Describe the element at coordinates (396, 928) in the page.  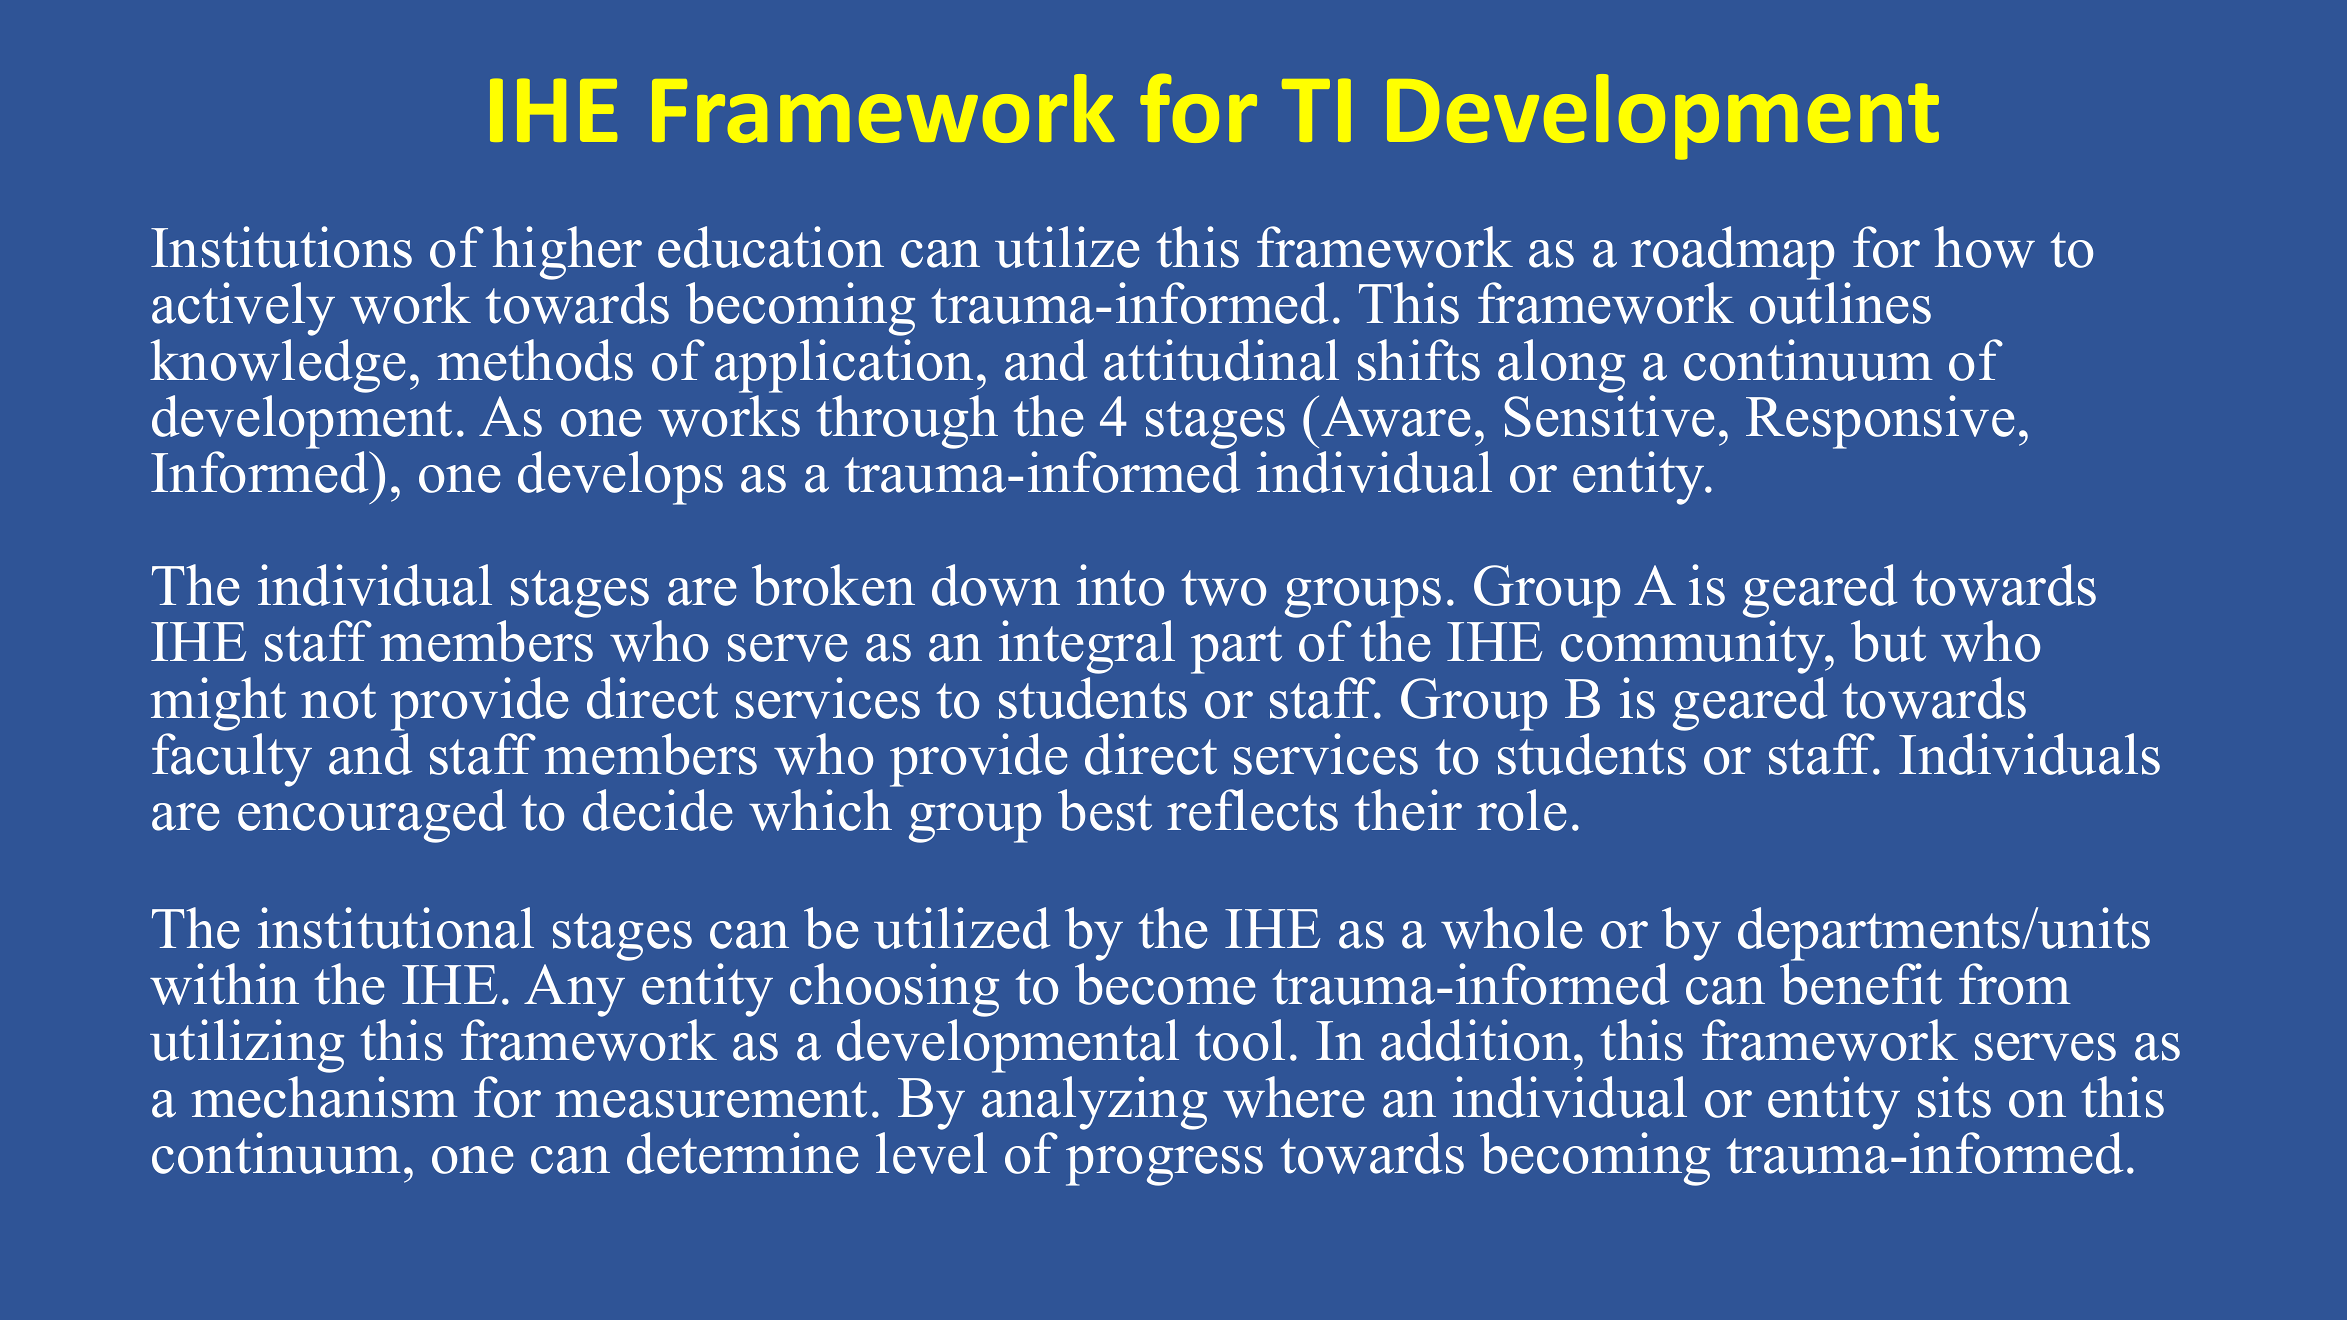
I see `institutional` at that location.
